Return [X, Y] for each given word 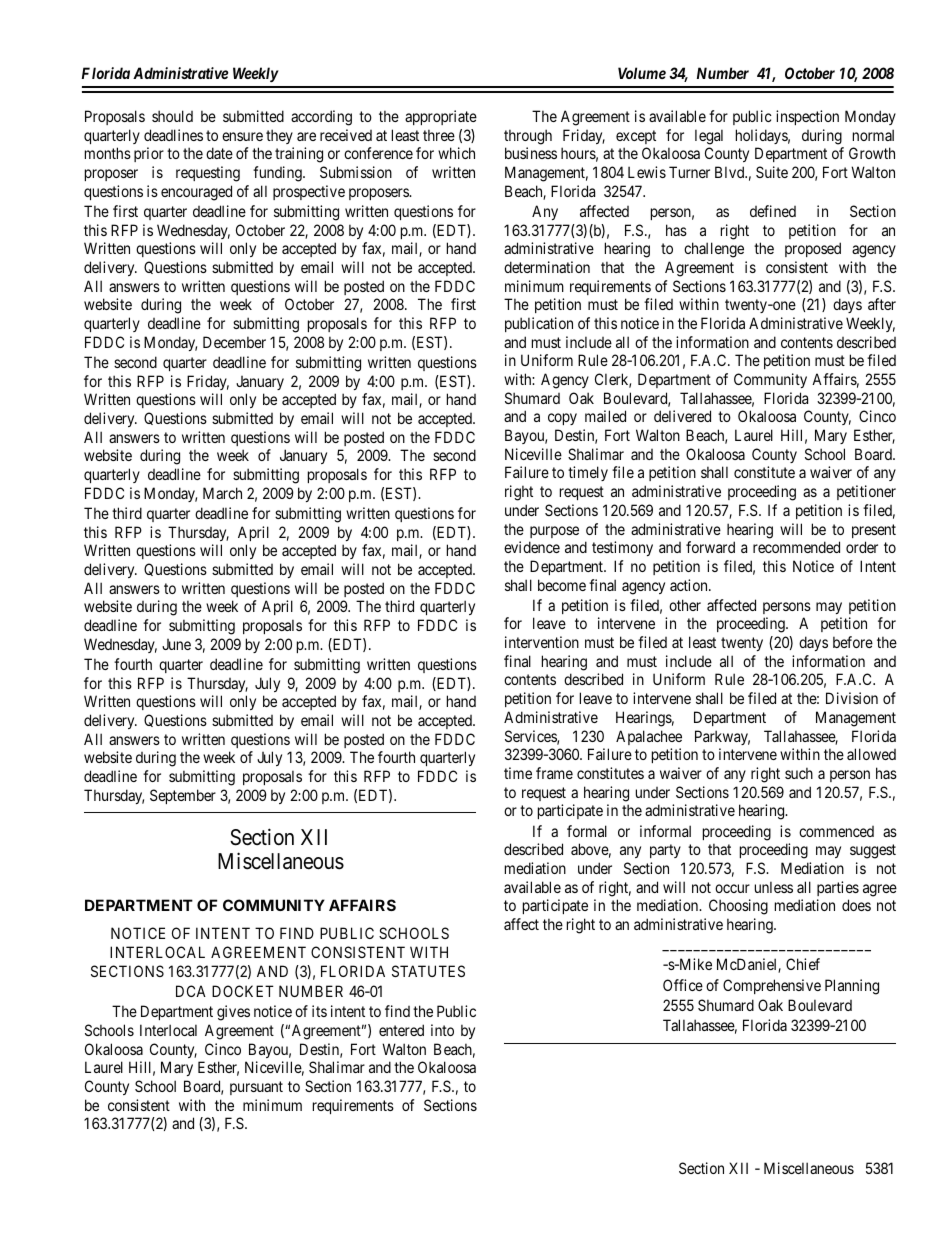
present [874, 531]
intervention [542, 642]
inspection [807, 117]
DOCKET [243, 991]
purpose [554, 532]
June [176, 644]
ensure [242, 136]
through [528, 137]
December [234, 342]
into [442, 1030]
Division [852, 698]
